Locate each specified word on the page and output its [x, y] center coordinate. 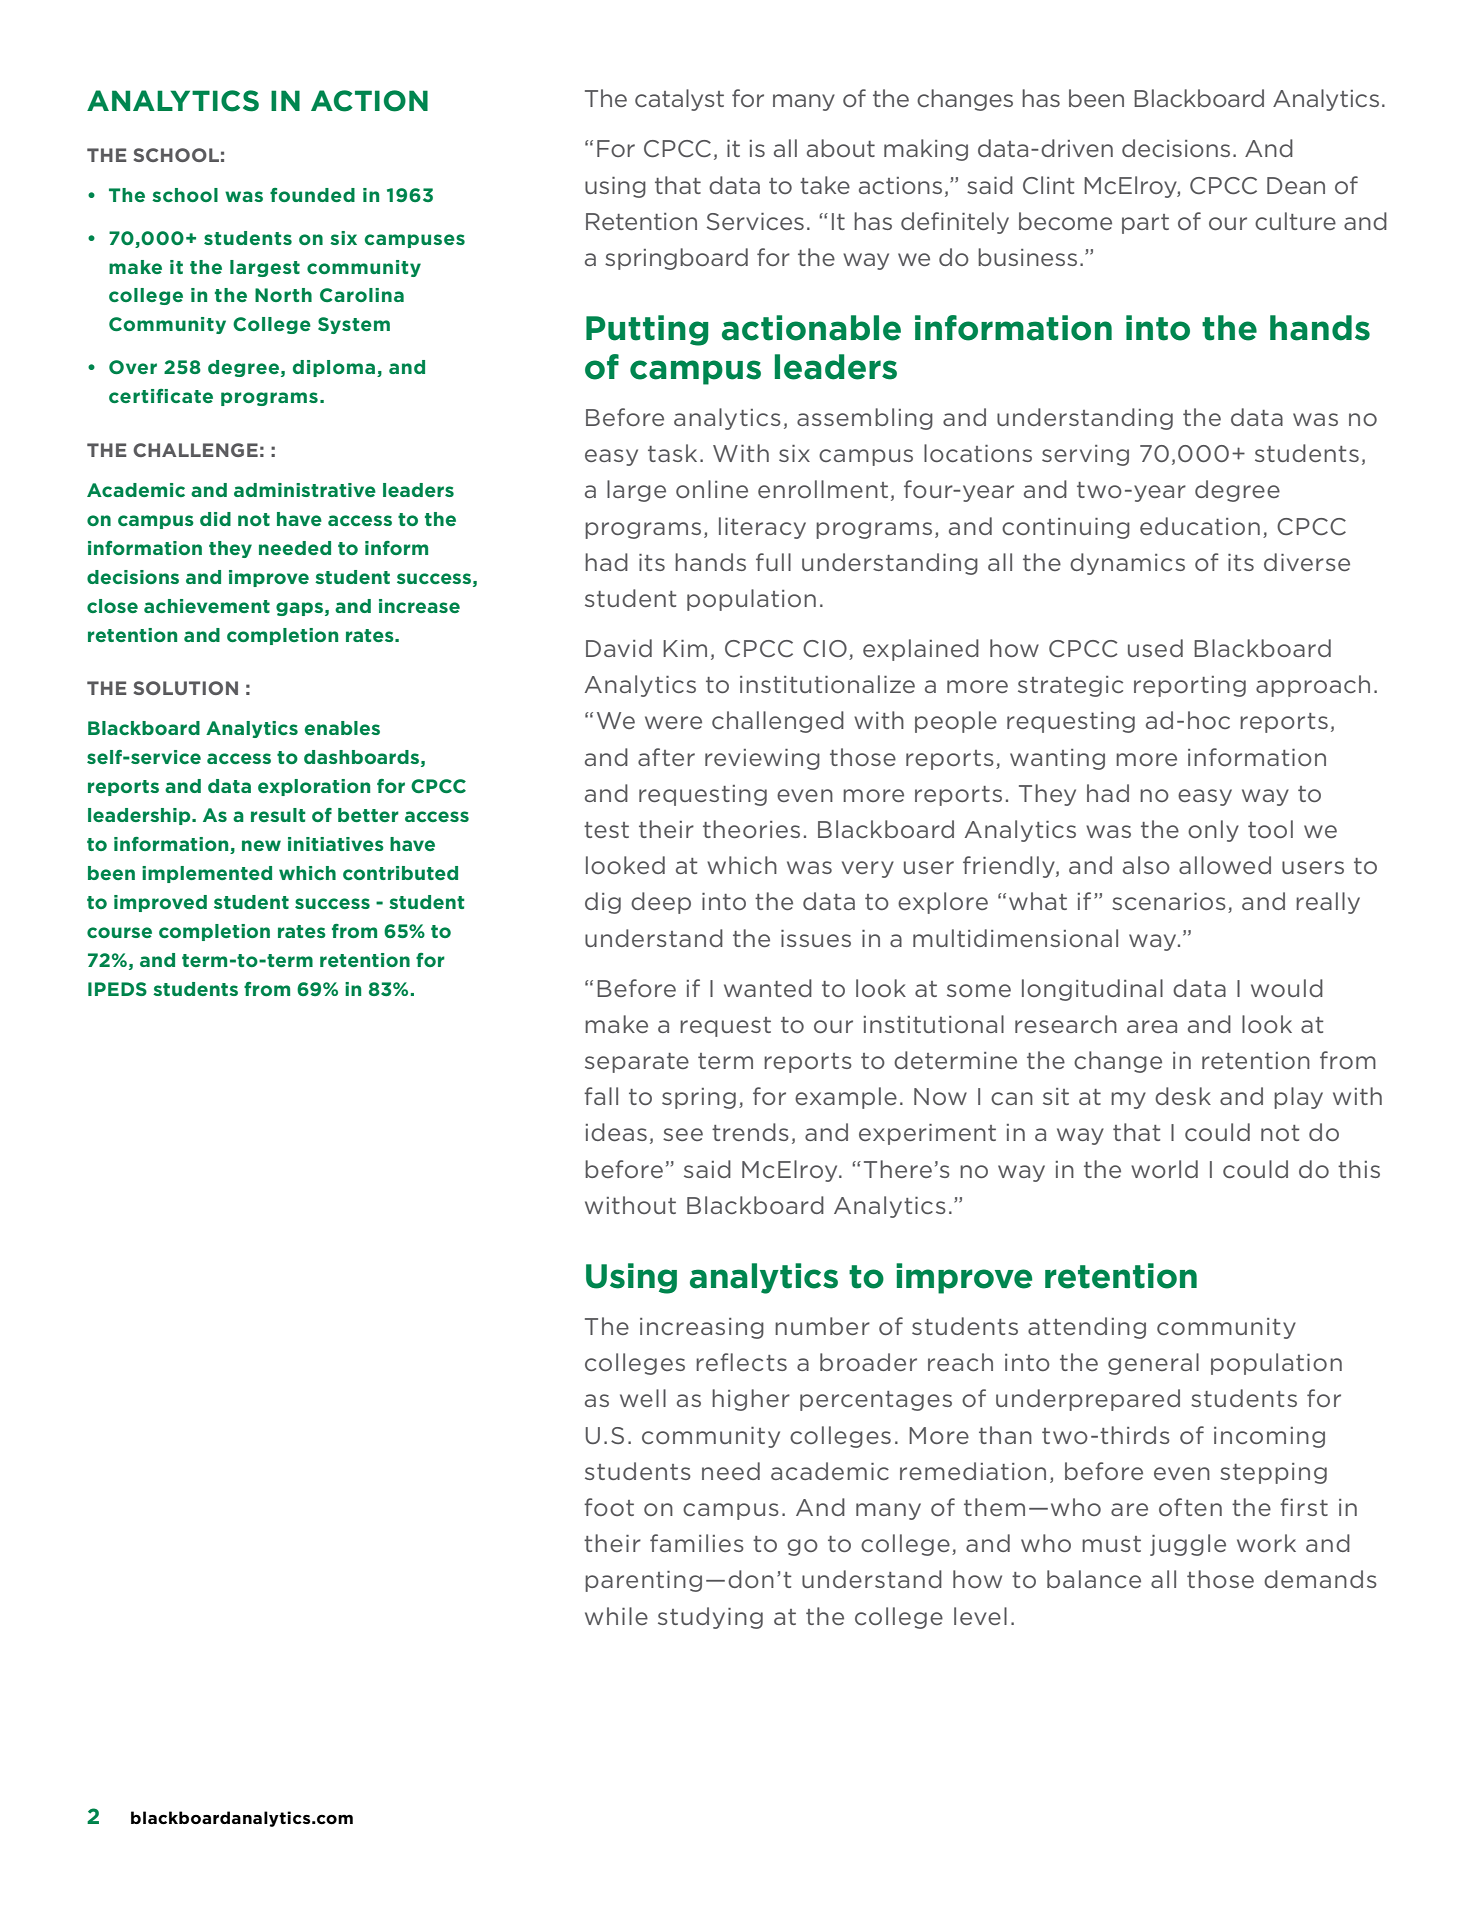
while [616, 1616]
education [1200, 526]
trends [750, 1132]
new [261, 845]
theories [751, 829]
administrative [305, 490]
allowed [1225, 865]
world [1164, 1169]
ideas [616, 1132]
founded [312, 195]
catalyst [679, 100]
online [712, 489]
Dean [1296, 185]
